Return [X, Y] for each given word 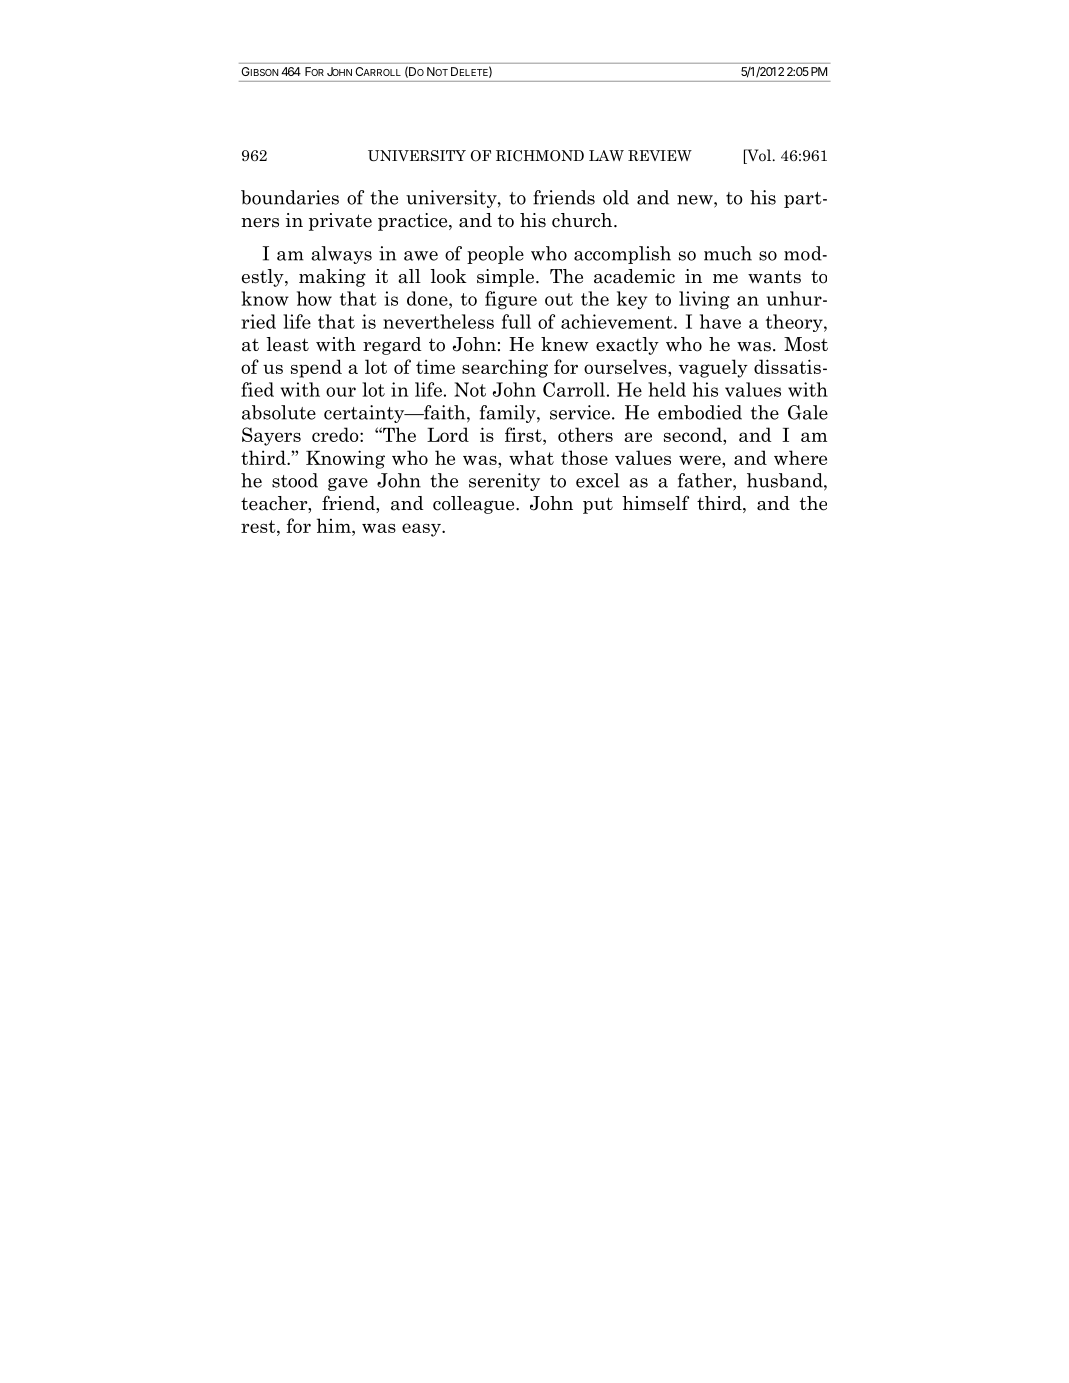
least [287, 344]
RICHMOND [540, 156]
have [720, 321]
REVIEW [660, 155]
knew [565, 344]
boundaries [290, 197]
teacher [275, 504]
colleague [475, 505]
